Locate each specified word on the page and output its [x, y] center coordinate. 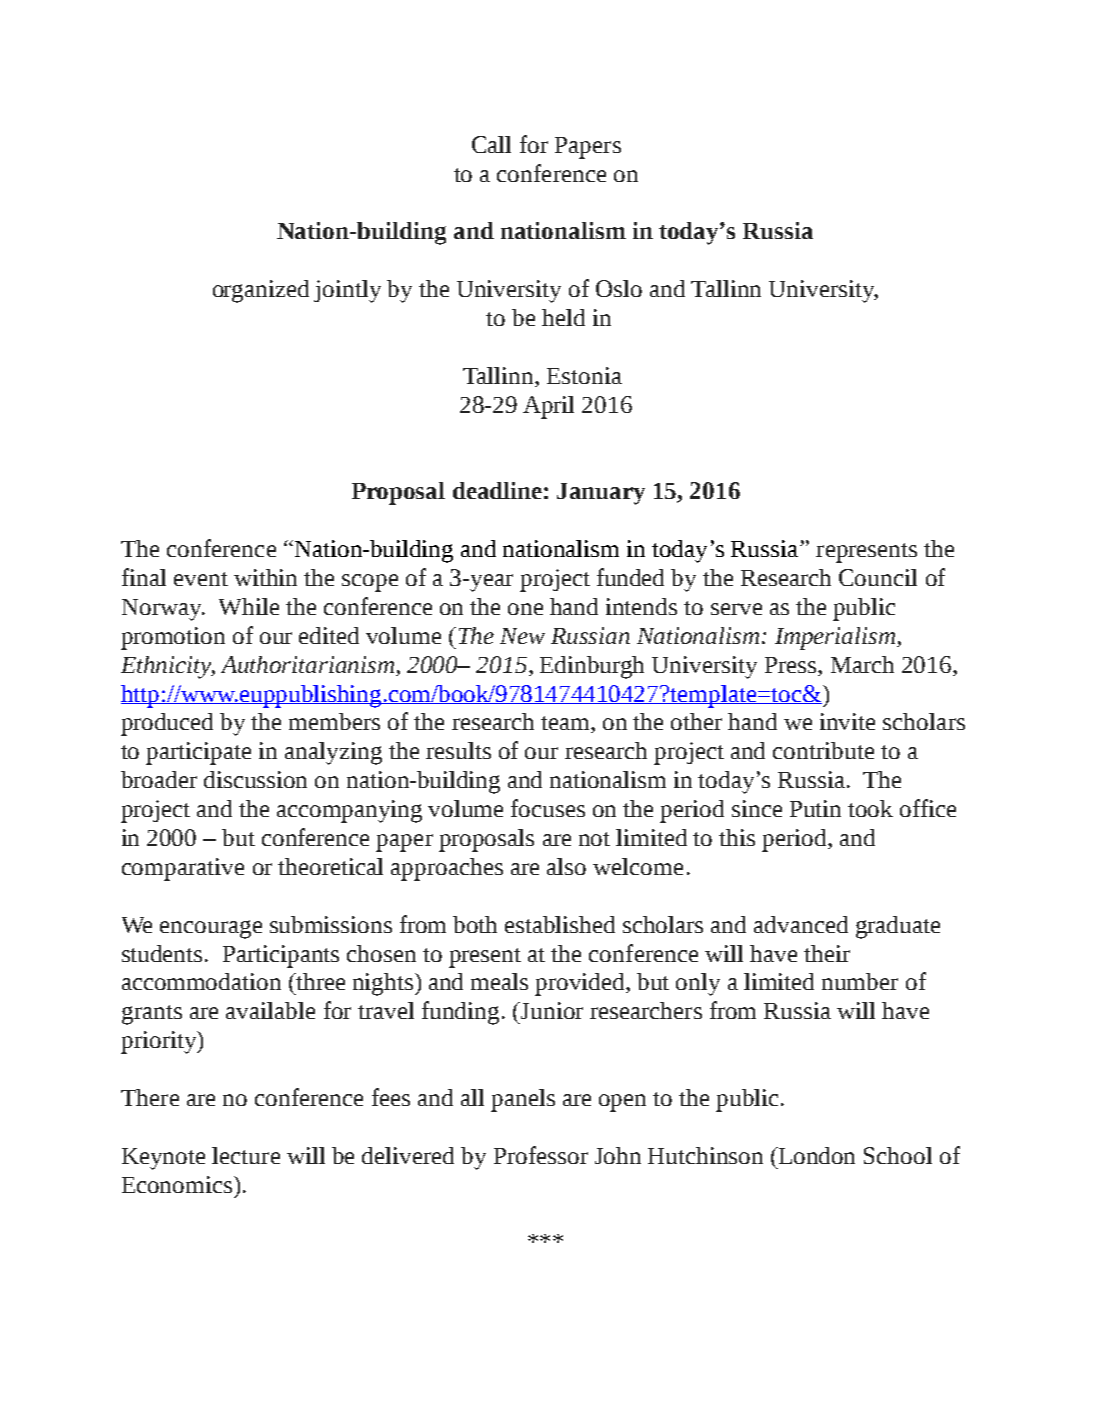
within [265, 577]
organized [261, 291]
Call [491, 144]
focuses [548, 808]
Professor [541, 1155]
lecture [246, 1155]
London [816, 1155]
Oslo [619, 288]
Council [878, 577]
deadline [497, 490]
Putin [815, 808]
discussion [255, 779]
